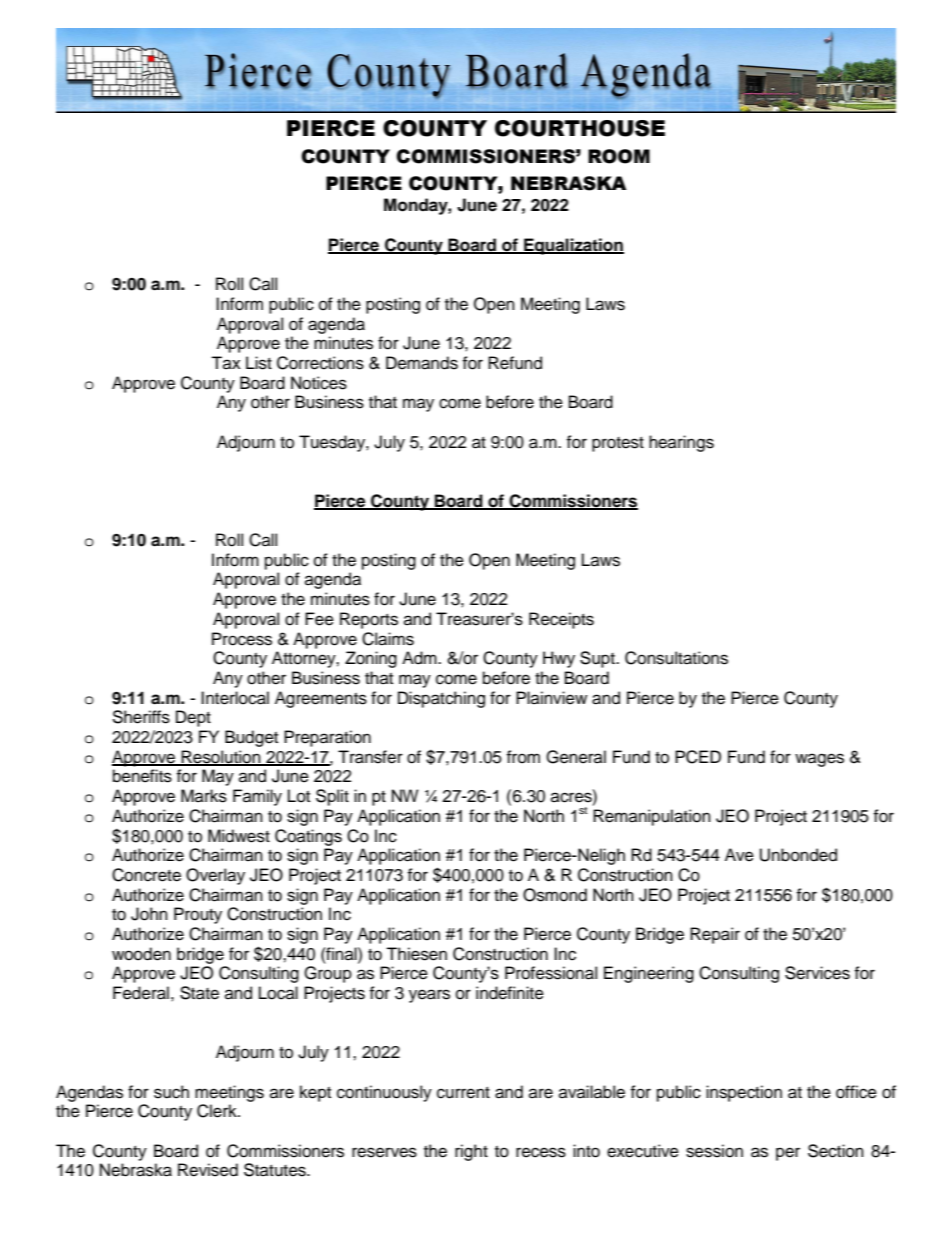 This screenshot has width=952, height=1233. I want to click on Hwy, so click(559, 659).
